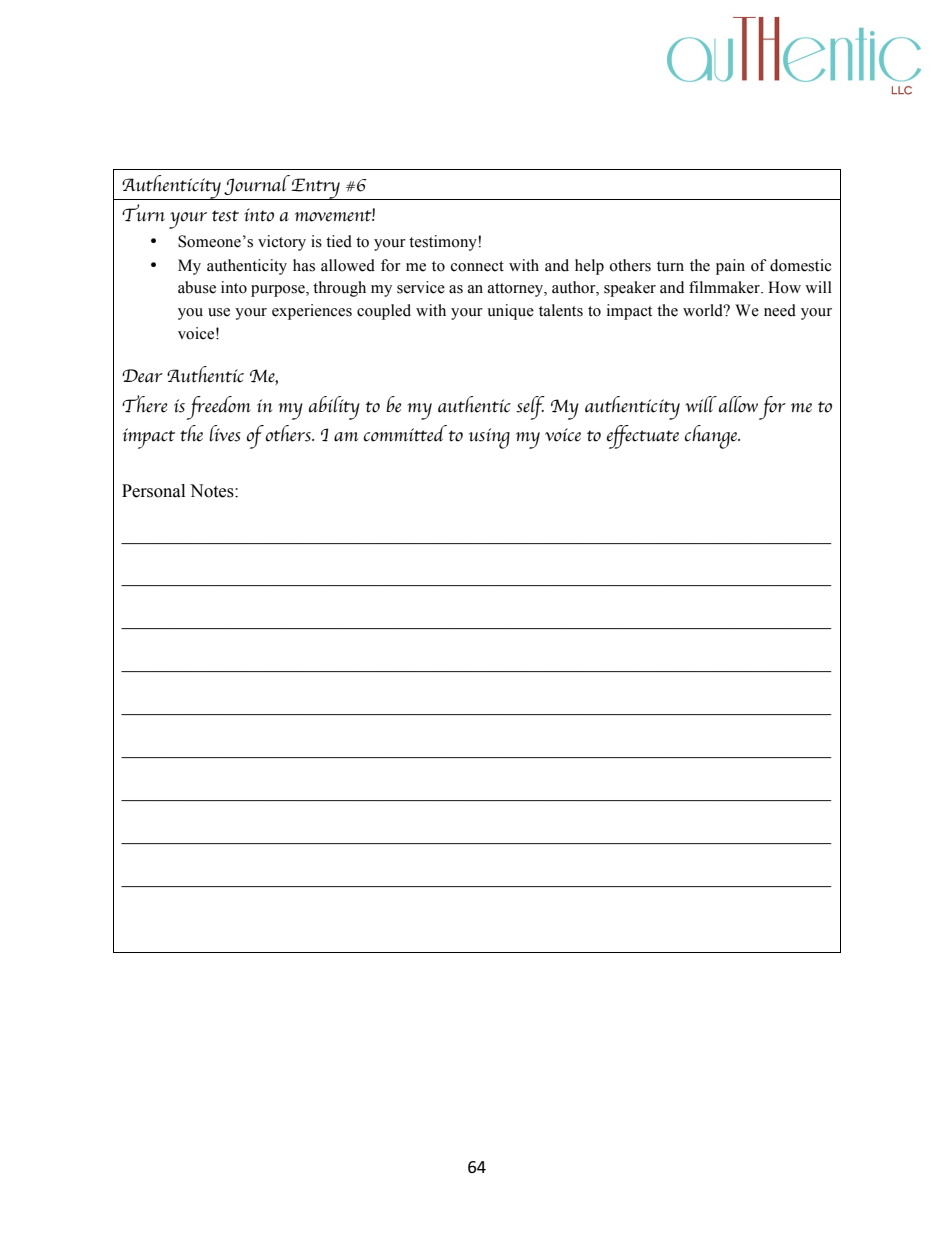 This screenshot has width=952, height=1233. I want to click on pain, so click(730, 267).
